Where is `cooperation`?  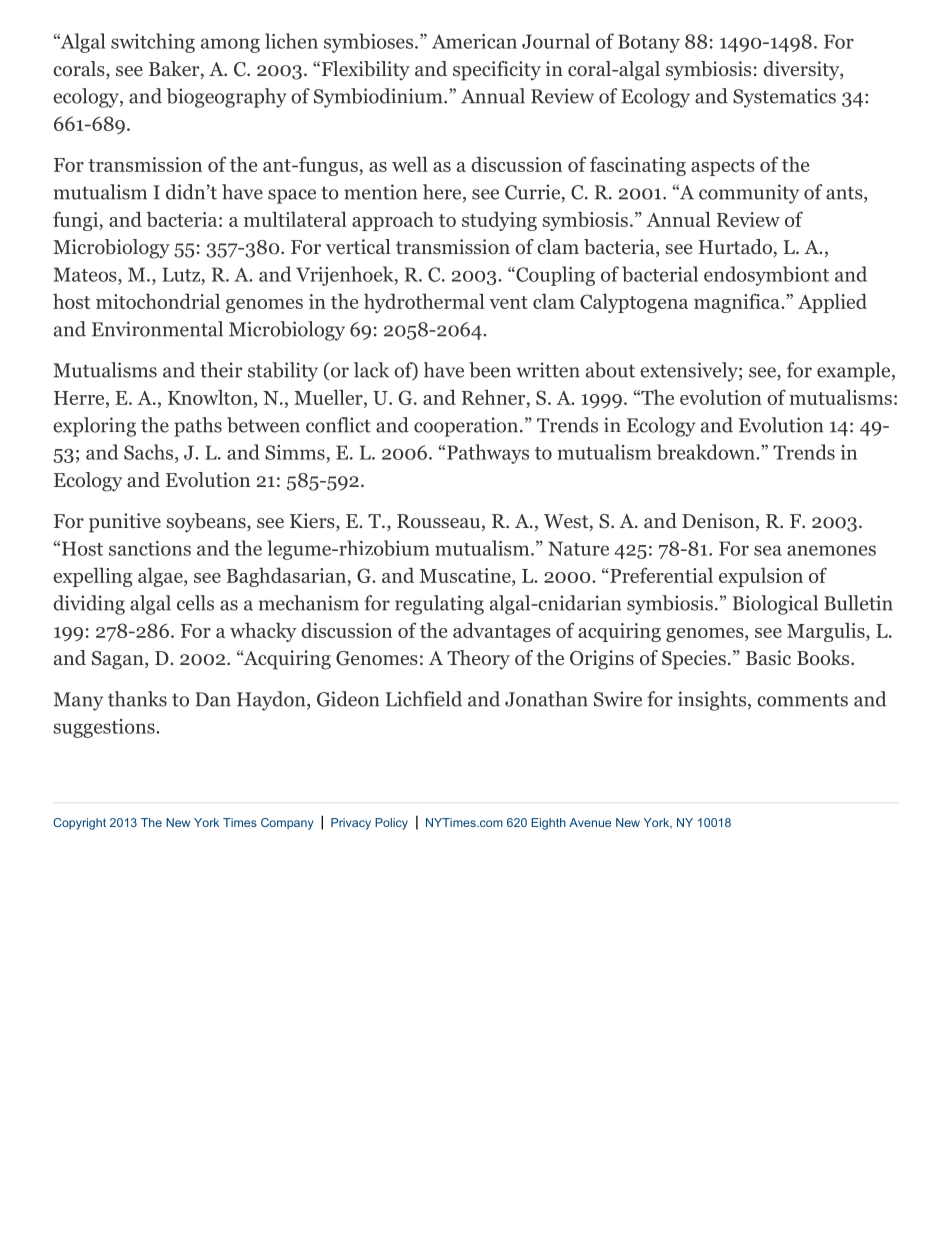
cooperation is located at coordinates (467, 427).
